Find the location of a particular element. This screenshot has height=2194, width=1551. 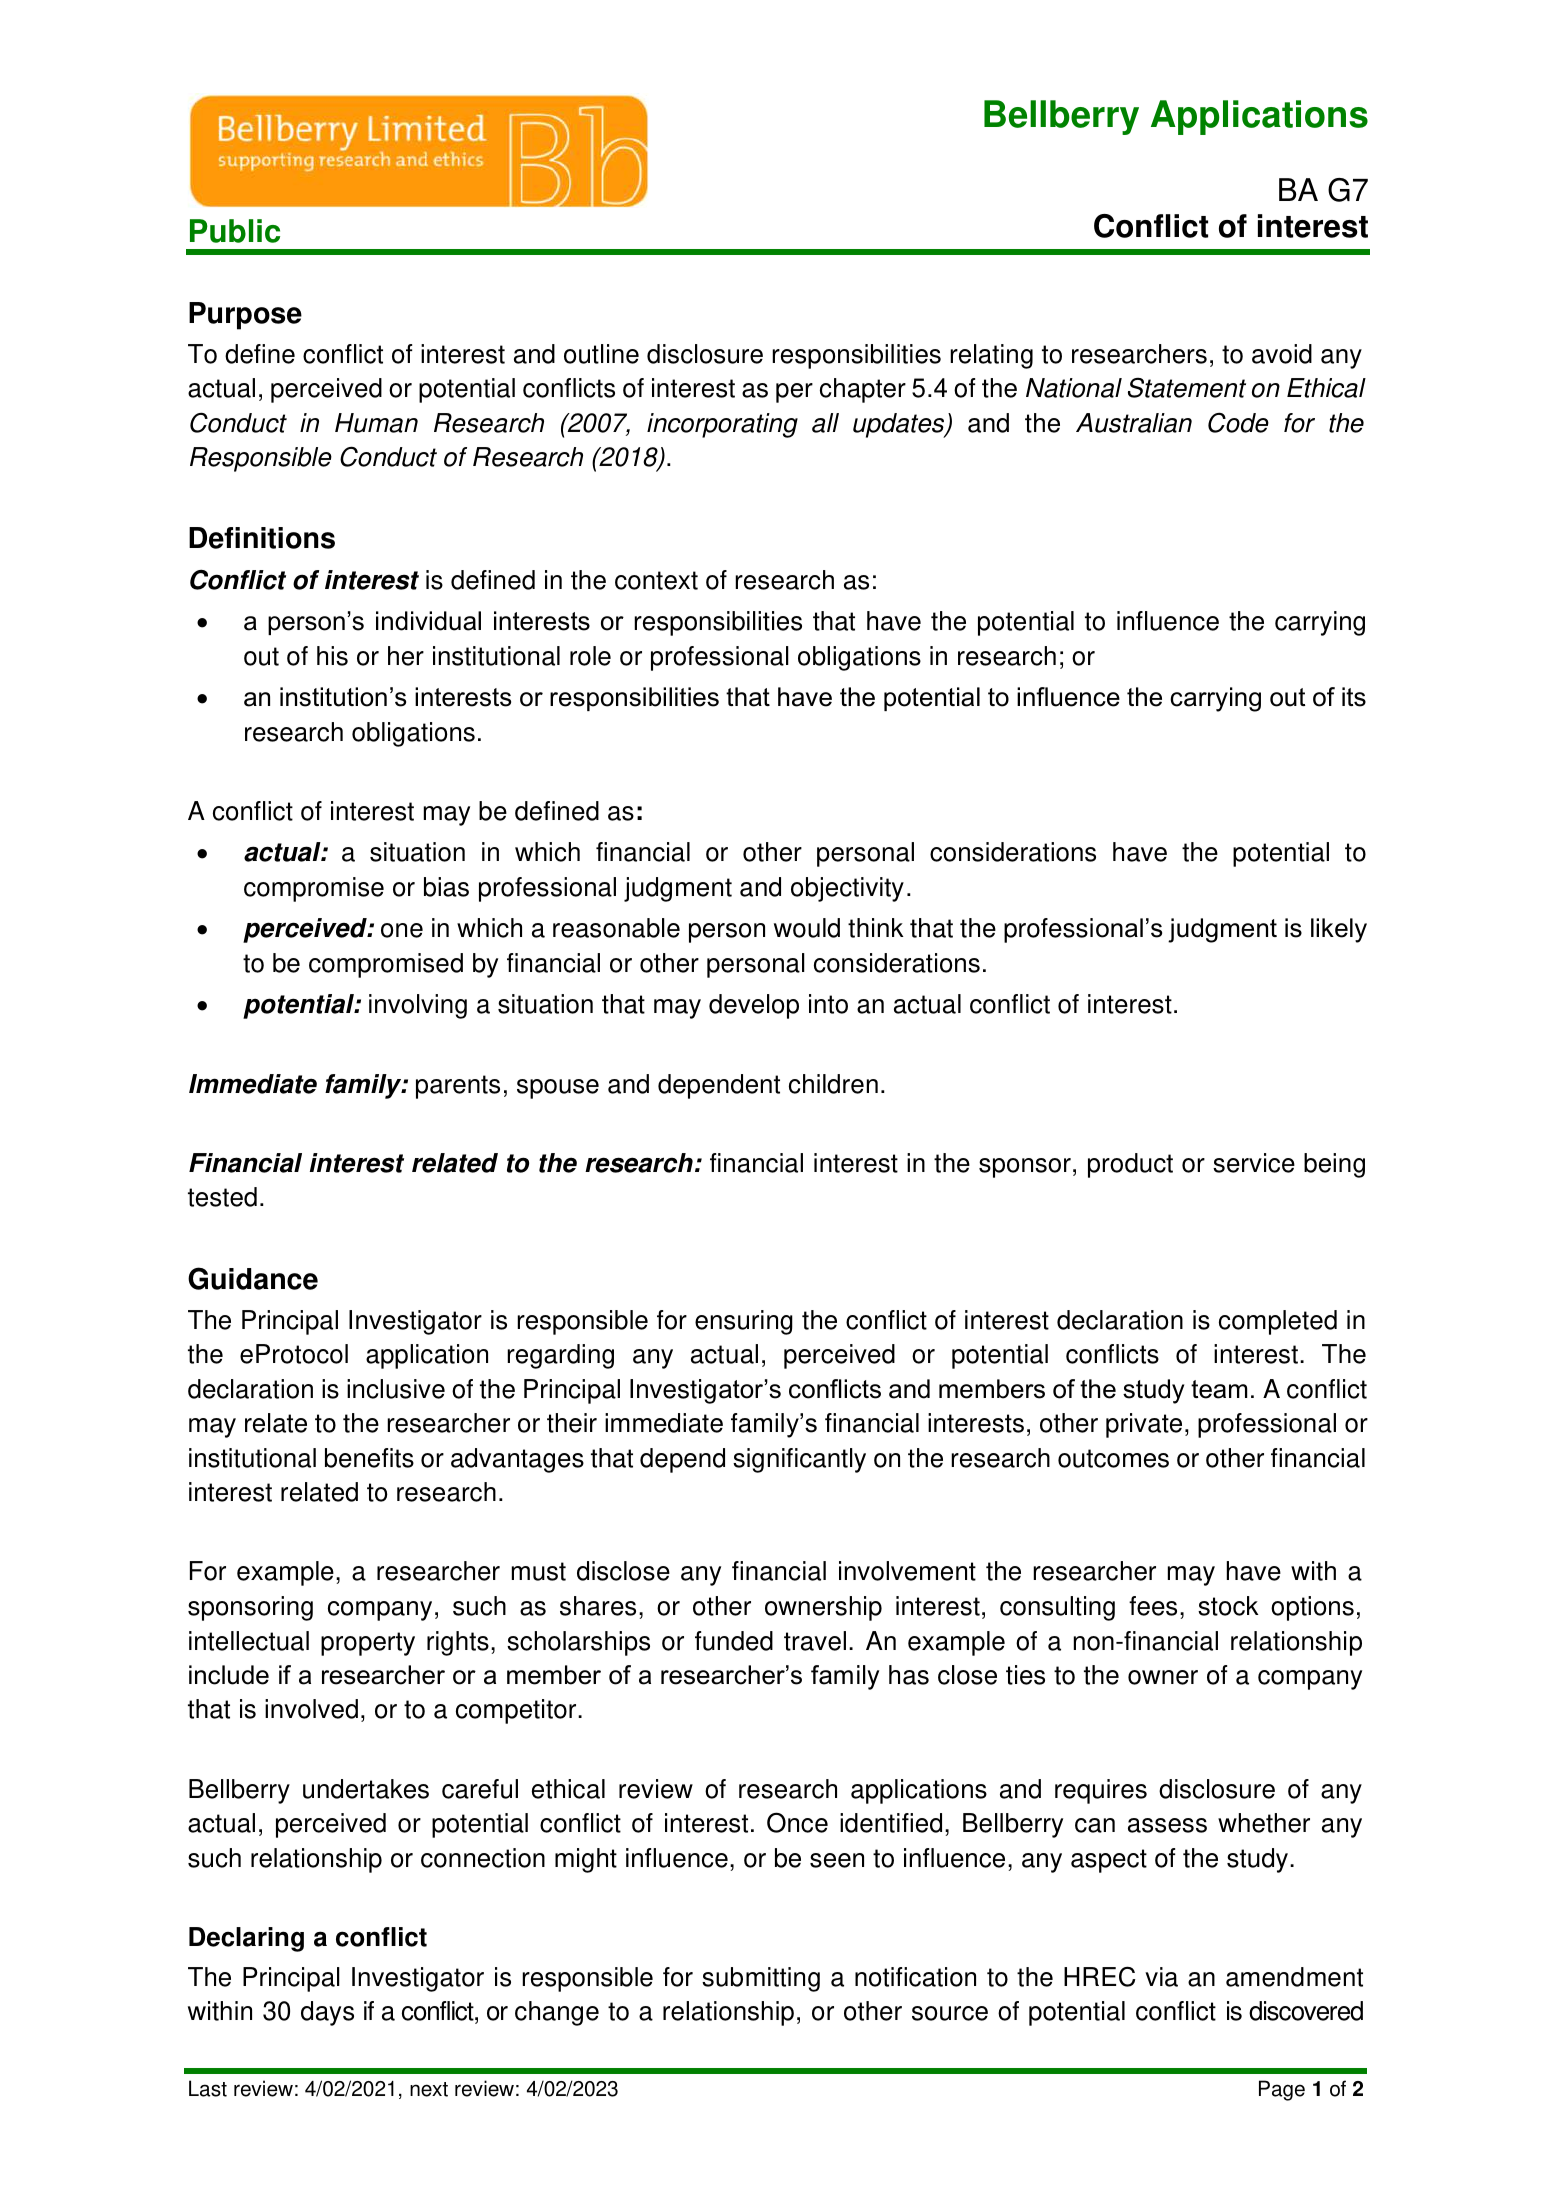

avoid is located at coordinates (1282, 354).
